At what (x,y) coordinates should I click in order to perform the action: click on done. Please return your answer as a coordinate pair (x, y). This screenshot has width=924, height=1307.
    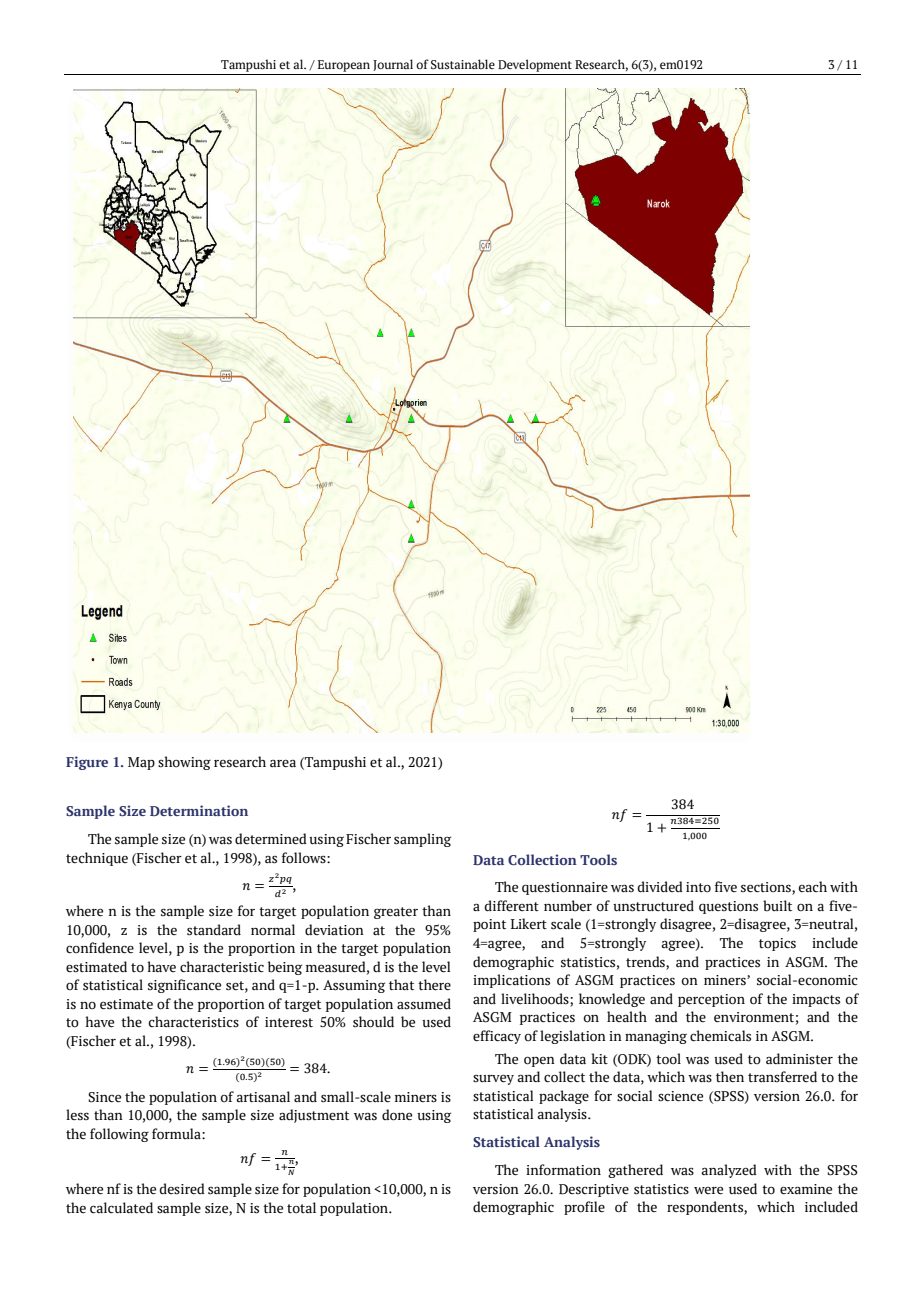
    Looking at the image, I should click on (397, 1115).
